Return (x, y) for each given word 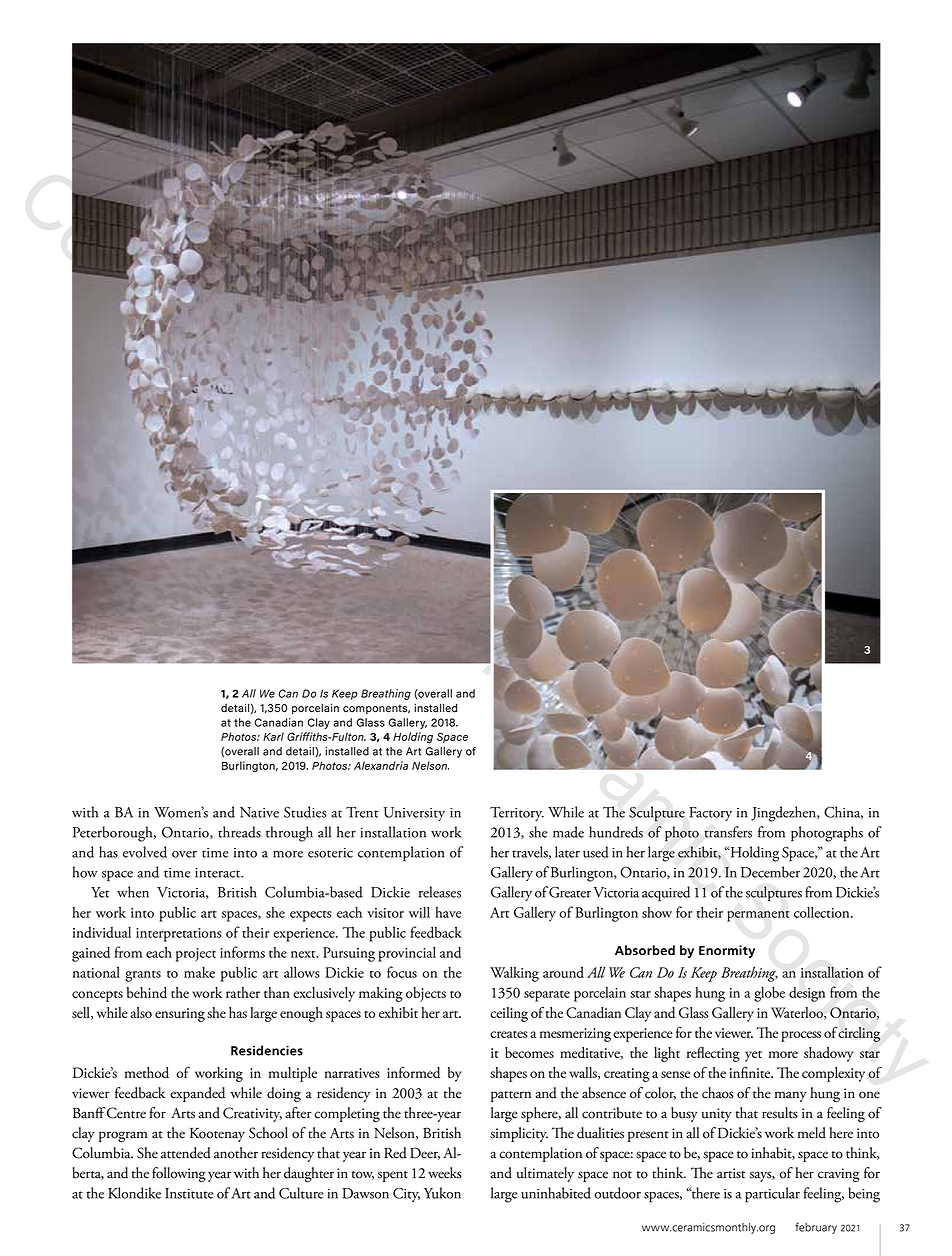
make (199, 972)
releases (440, 892)
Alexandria (381, 765)
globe (769, 994)
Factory (711, 814)
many (791, 1096)
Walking (514, 974)
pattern (511, 1096)
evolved (145, 852)
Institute (189, 1193)
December (770, 872)
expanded (197, 1094)
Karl (273, 736)
